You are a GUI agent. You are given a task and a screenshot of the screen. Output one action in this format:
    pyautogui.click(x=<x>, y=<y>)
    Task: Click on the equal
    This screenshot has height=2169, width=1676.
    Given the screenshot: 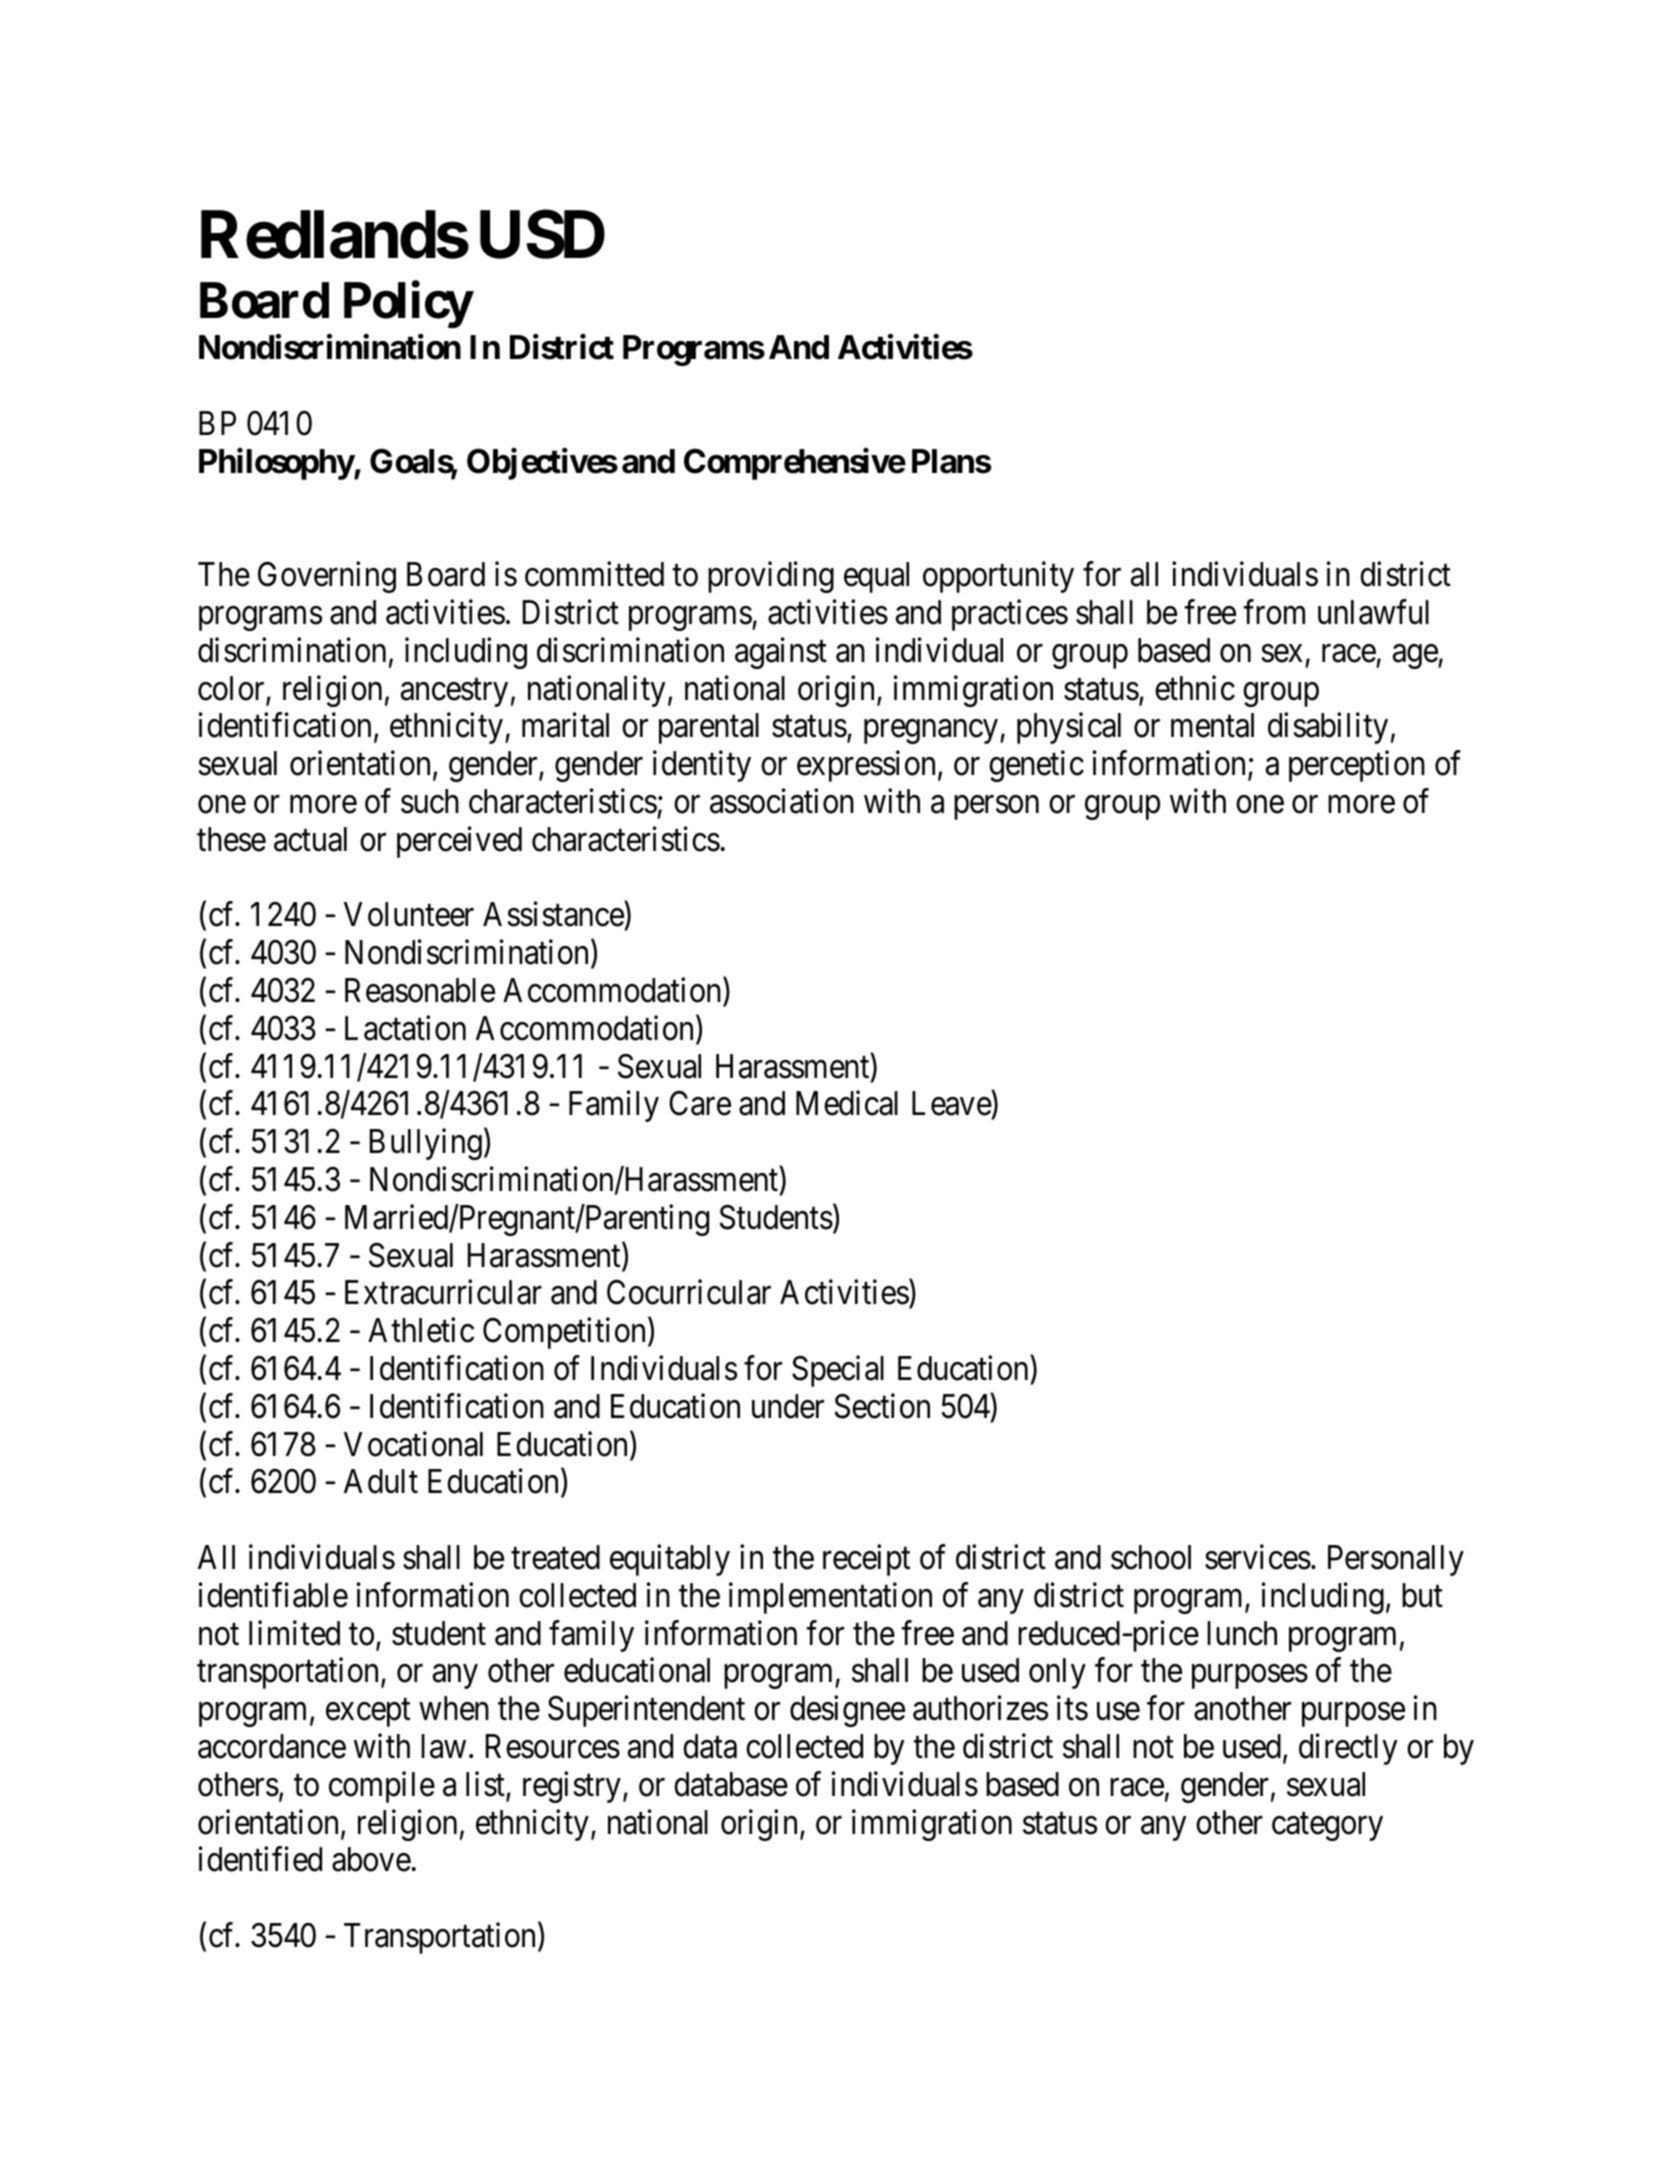 What is the action you would take?
    pyautogui.click(x=876, y=577)
